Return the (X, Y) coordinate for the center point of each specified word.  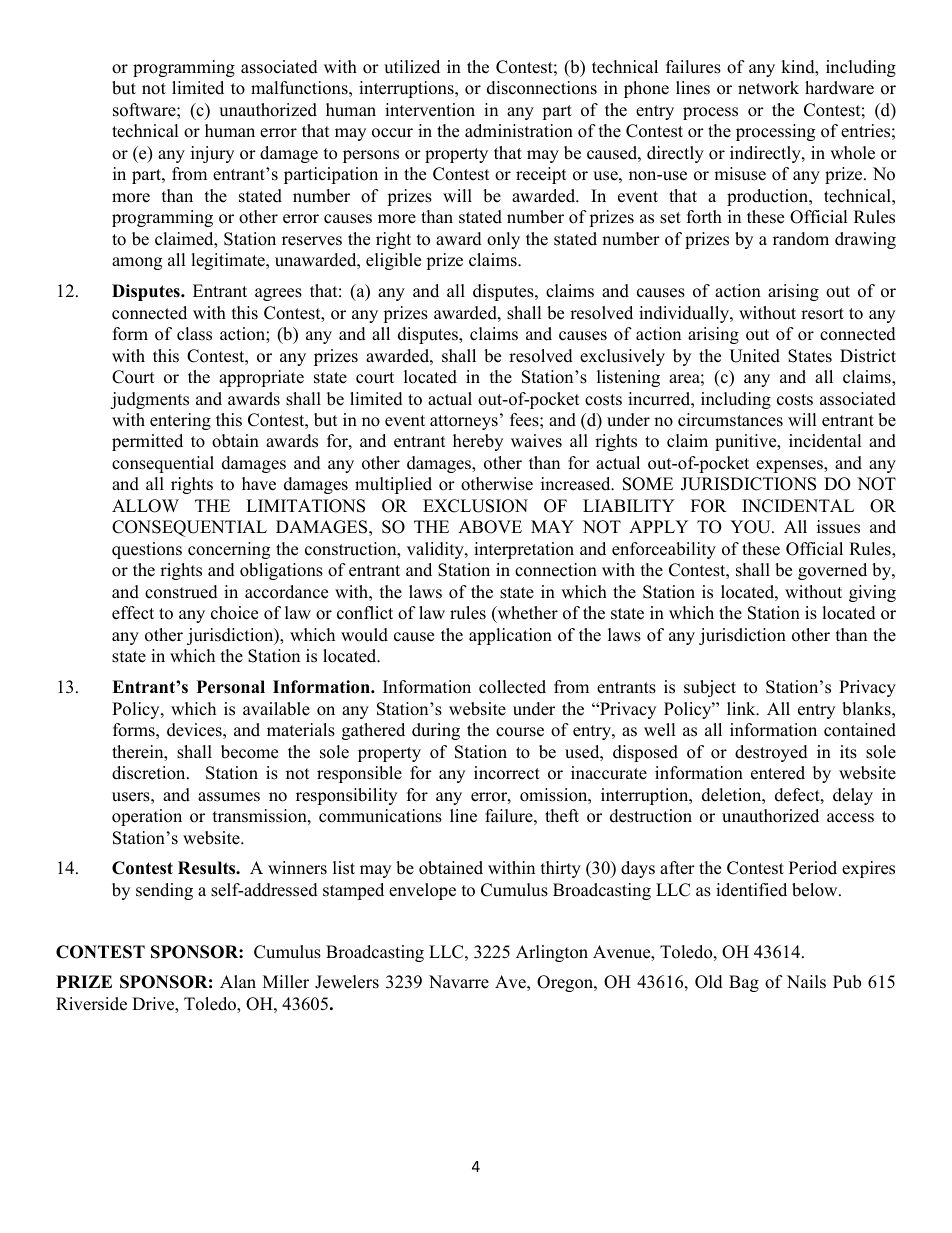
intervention (430, 110)
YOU (751, 527)
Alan (238, 981)
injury (212, 154)
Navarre (459, 982)
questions (147, 550)
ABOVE (490, 527)
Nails (806, 982)
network (768, 88)
